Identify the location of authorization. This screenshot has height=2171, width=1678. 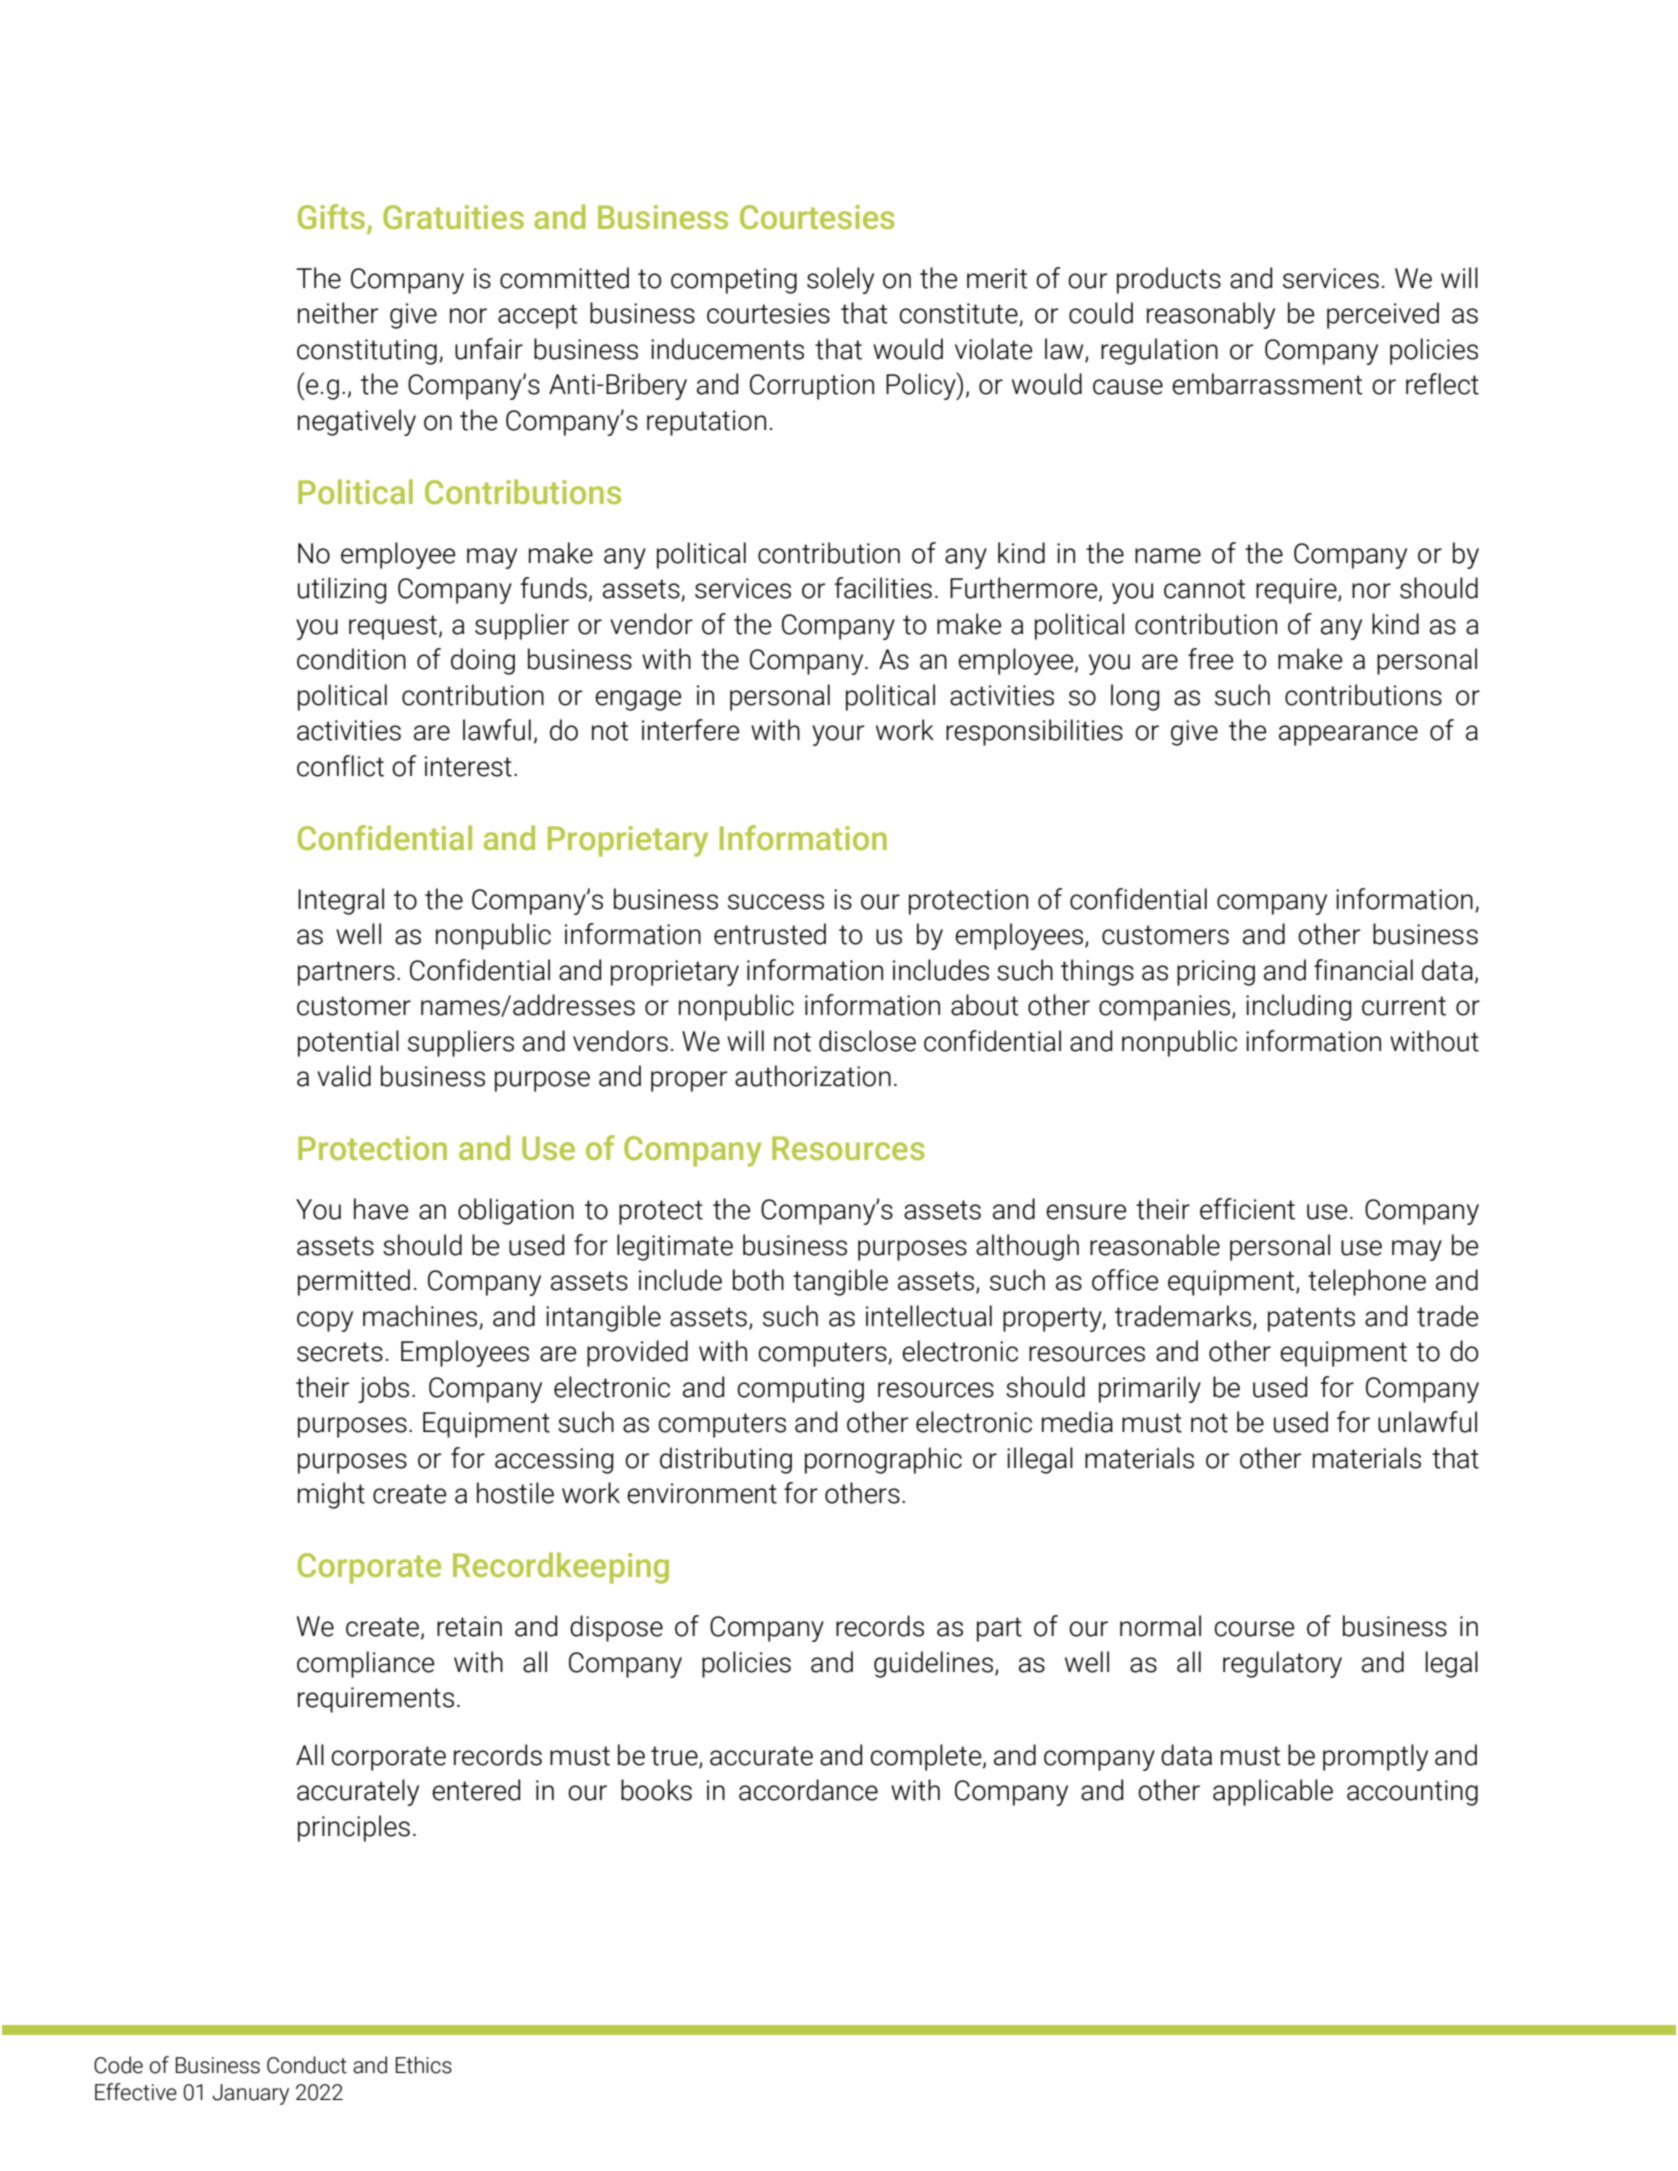
(813, 1076).
